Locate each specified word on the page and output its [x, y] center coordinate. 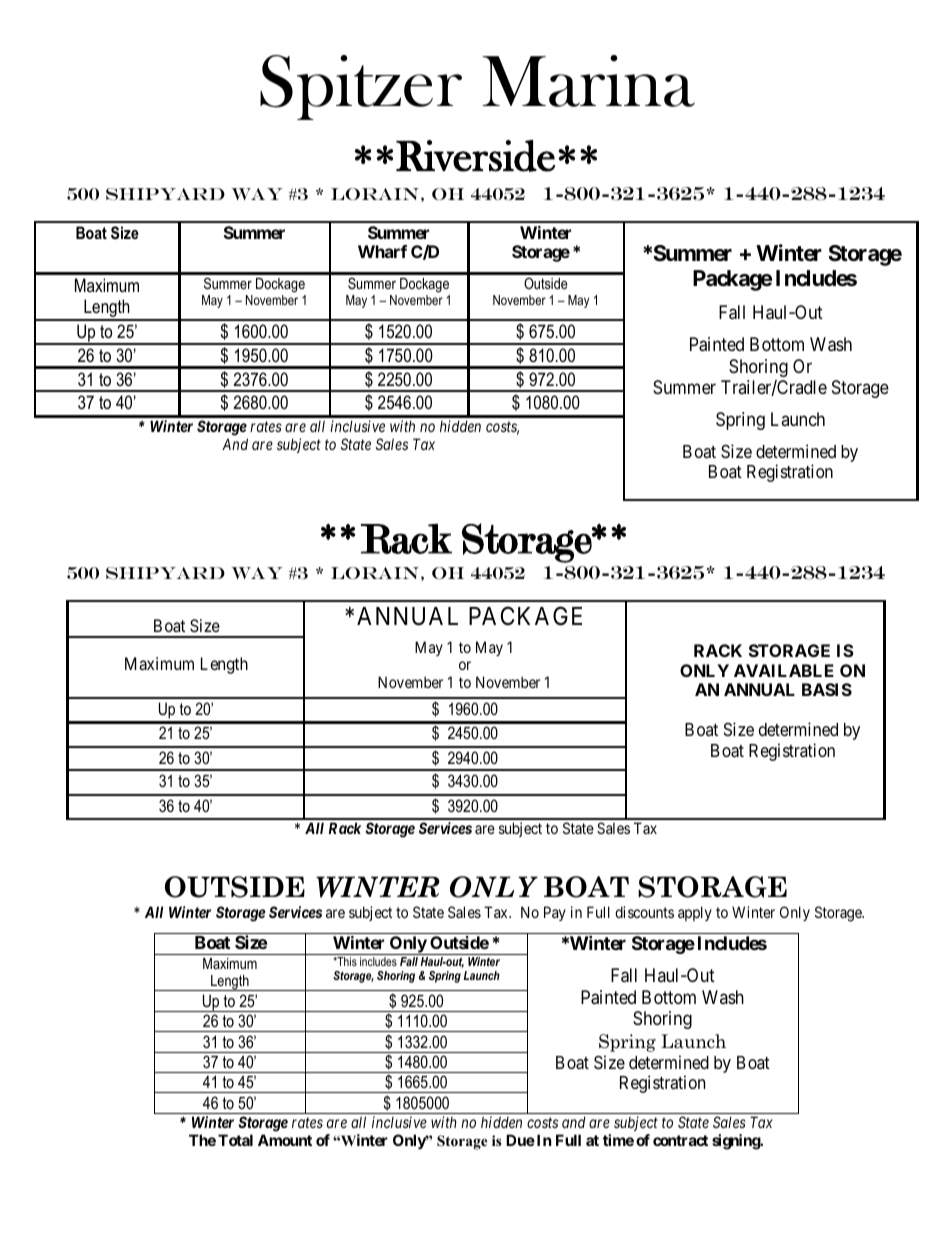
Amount [285, 1140]
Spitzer [361, 87]
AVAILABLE [784, 670]
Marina [589, 81]
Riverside [475, 156]
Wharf [382, 251]
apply [695, 913]
